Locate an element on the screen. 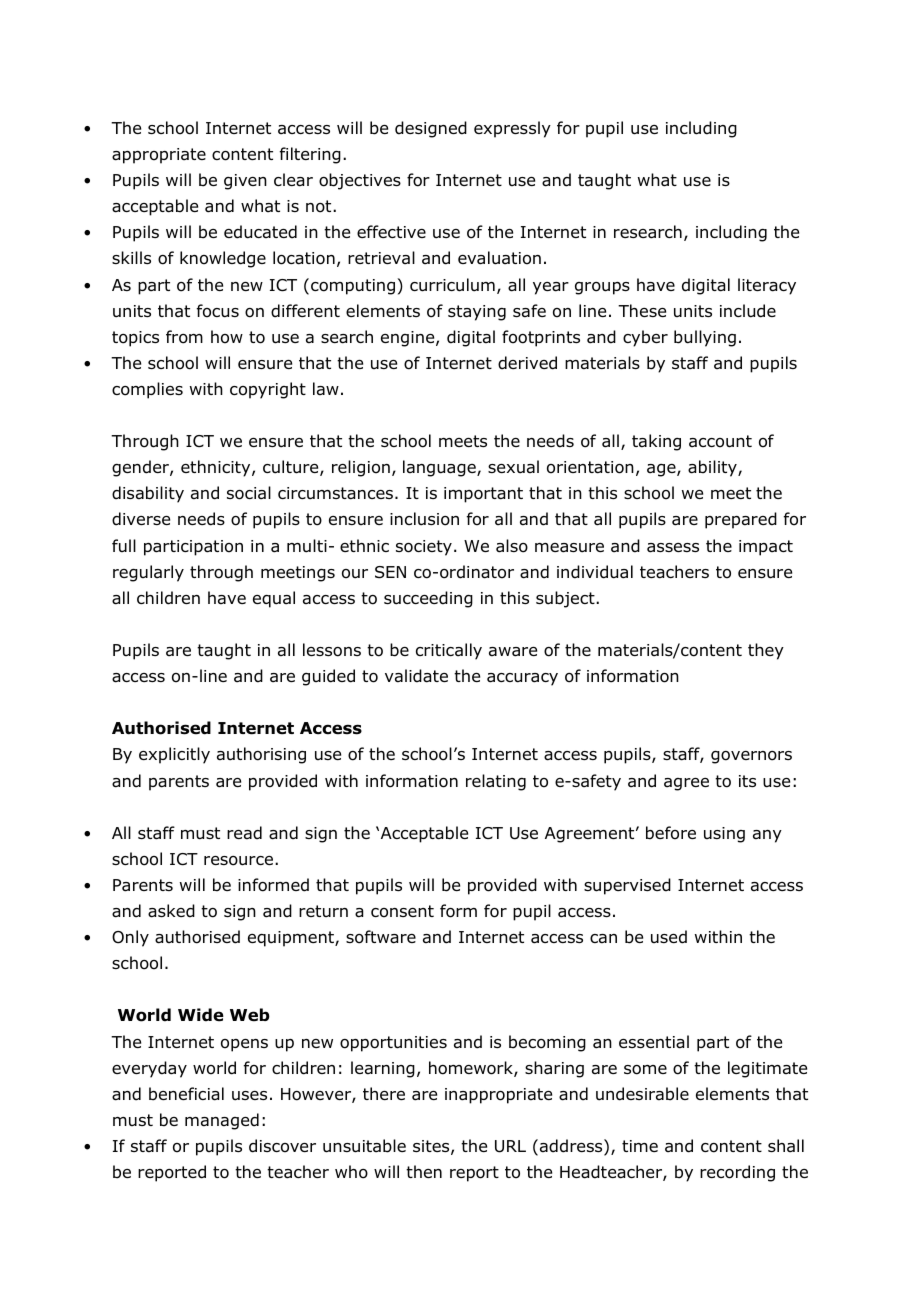 Image resolution: width=924 pixels, height=1308 pixels. bullying is located at coordinates (705, 338).
